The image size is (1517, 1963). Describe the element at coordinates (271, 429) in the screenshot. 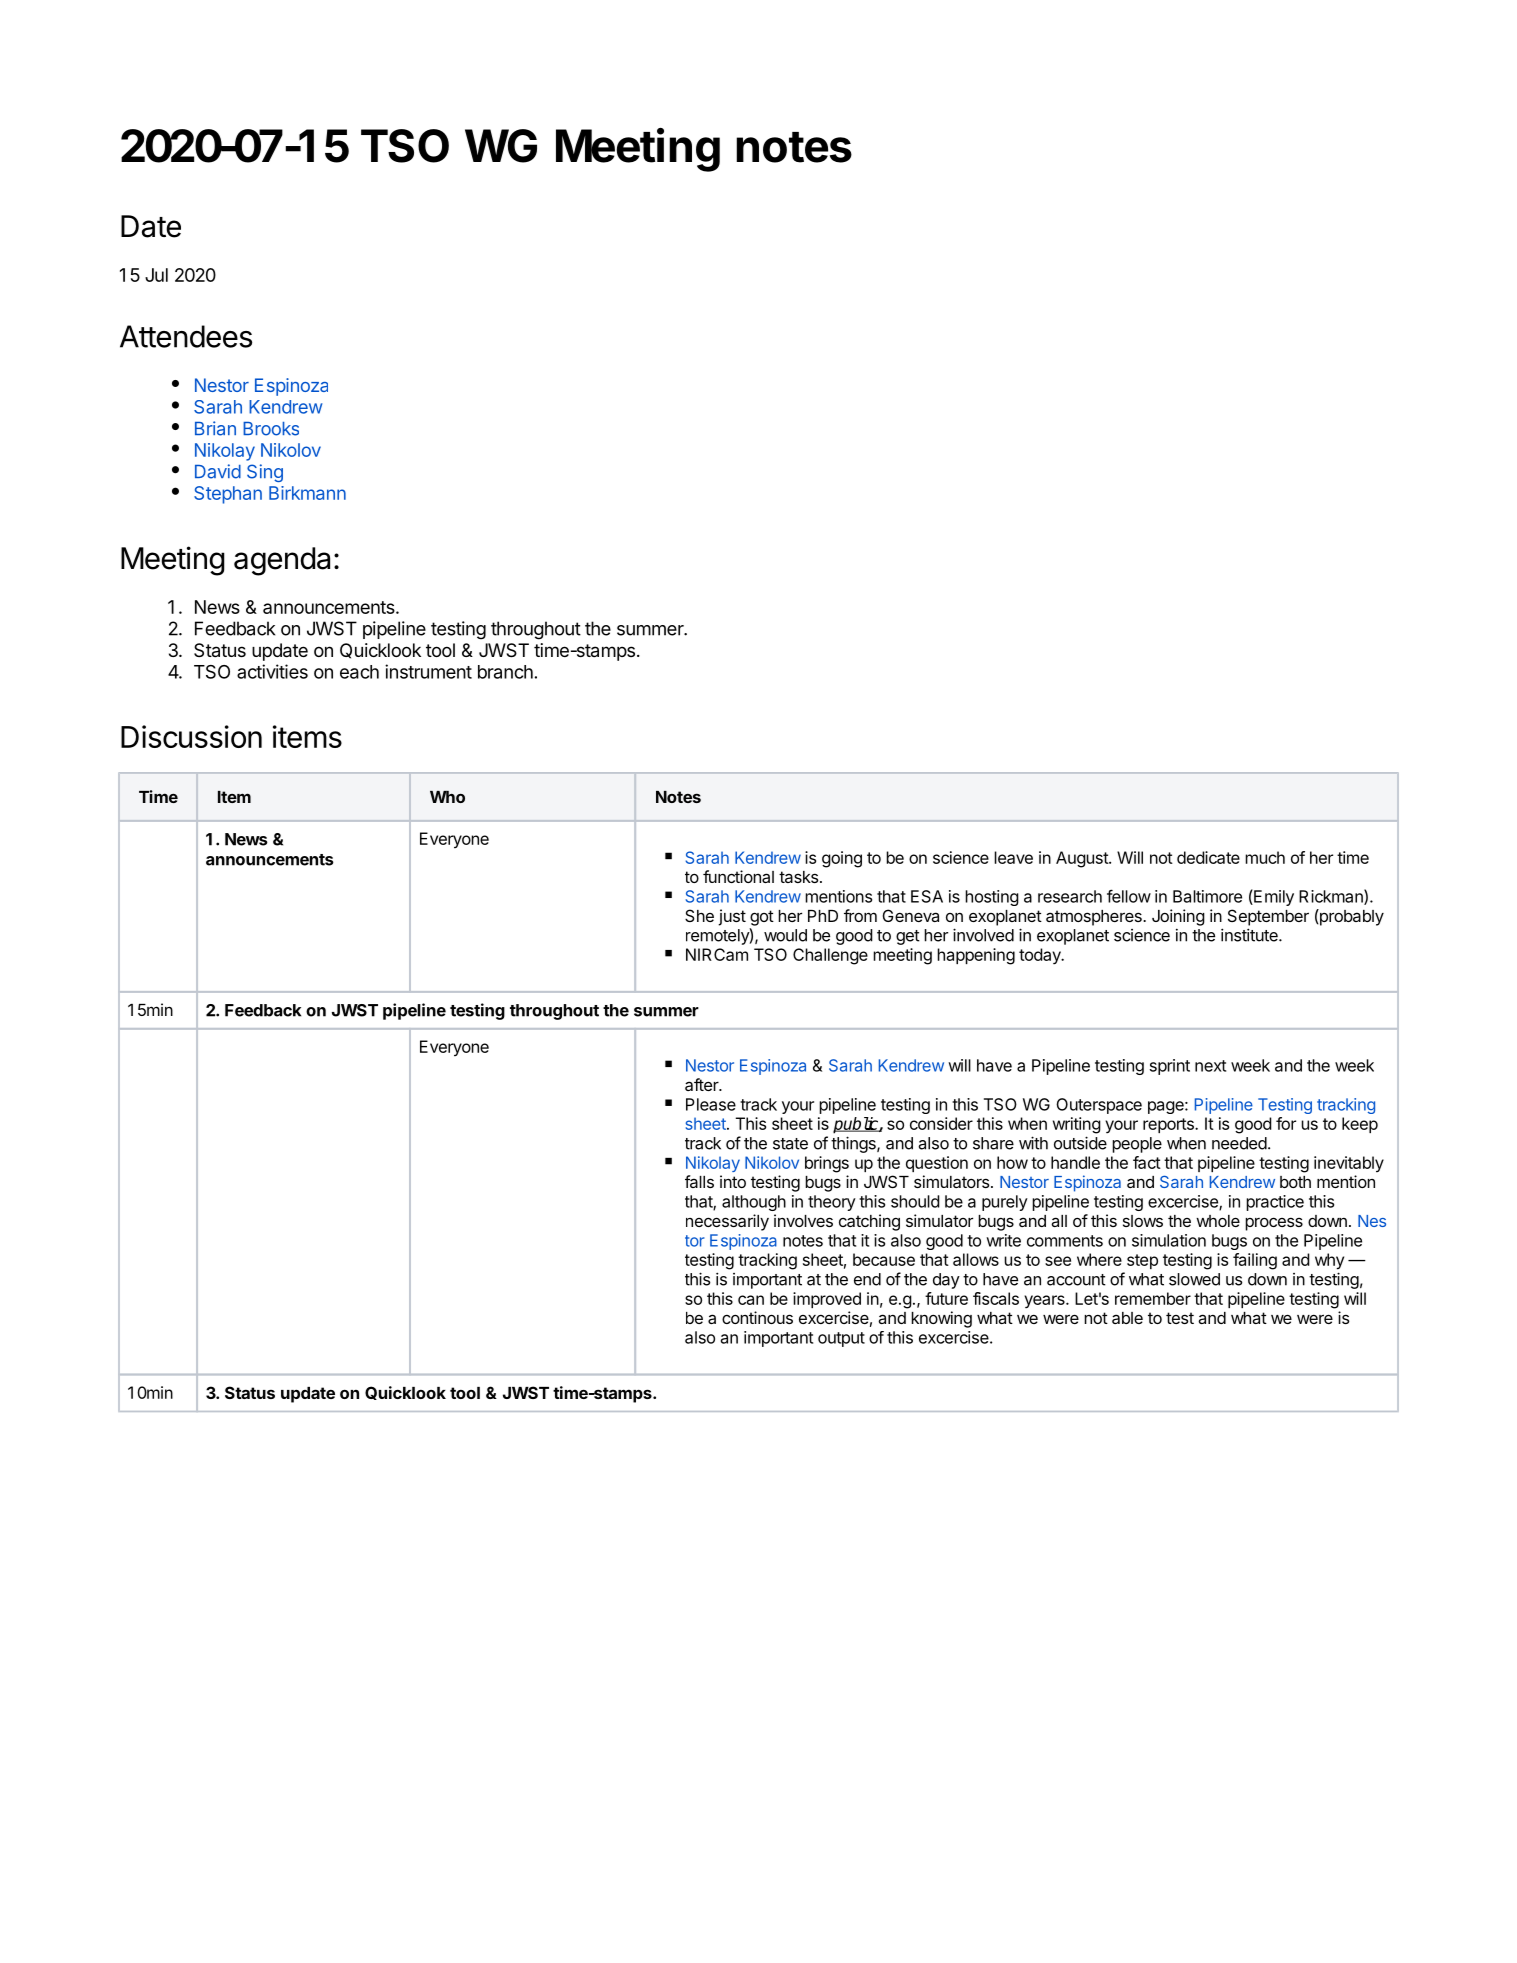

I see `Brooks` at that location.
